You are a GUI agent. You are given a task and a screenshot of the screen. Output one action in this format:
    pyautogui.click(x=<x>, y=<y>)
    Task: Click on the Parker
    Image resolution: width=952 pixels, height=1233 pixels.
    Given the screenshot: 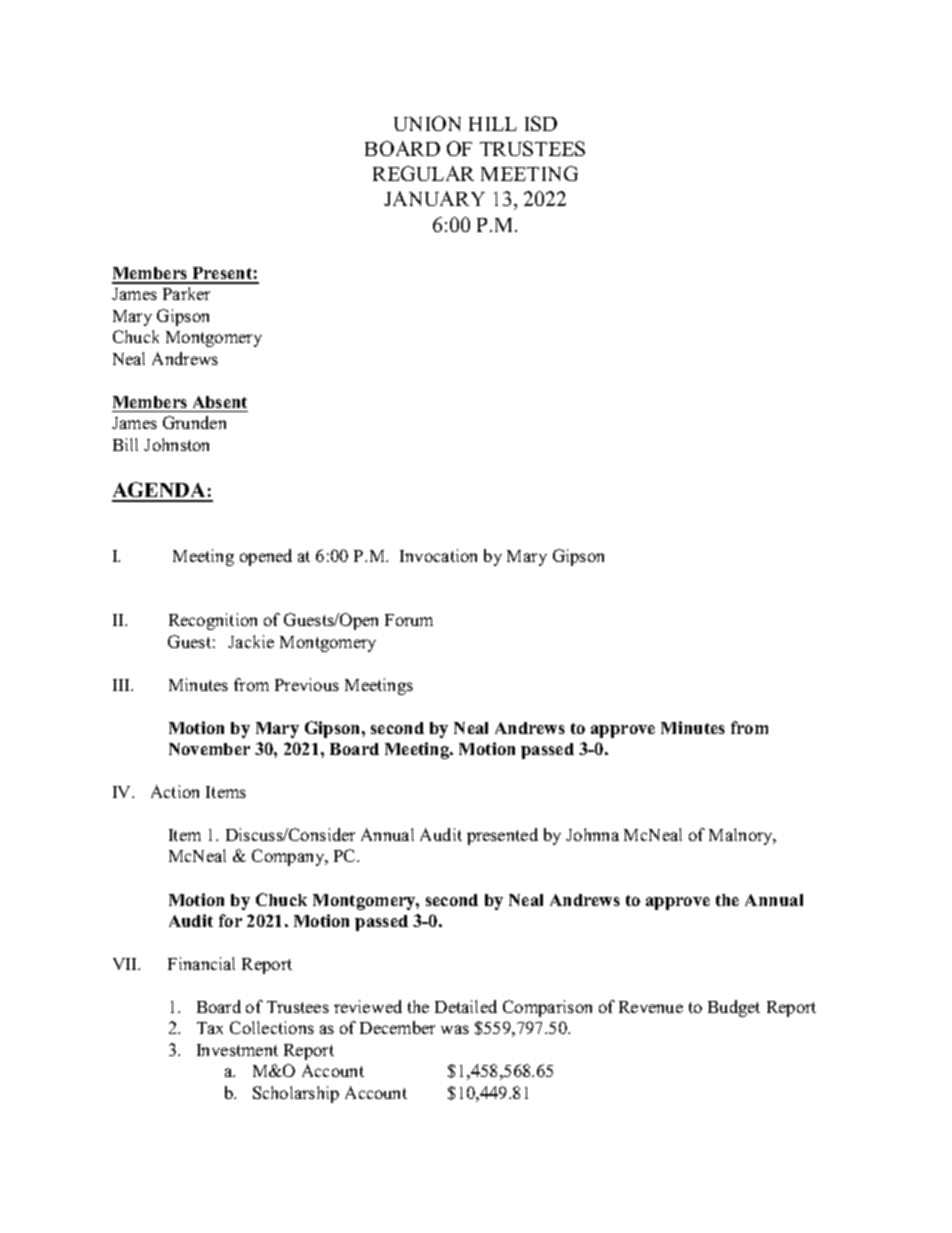 What is the action you would take?
    pyautogui.click(x=186, y=293)
